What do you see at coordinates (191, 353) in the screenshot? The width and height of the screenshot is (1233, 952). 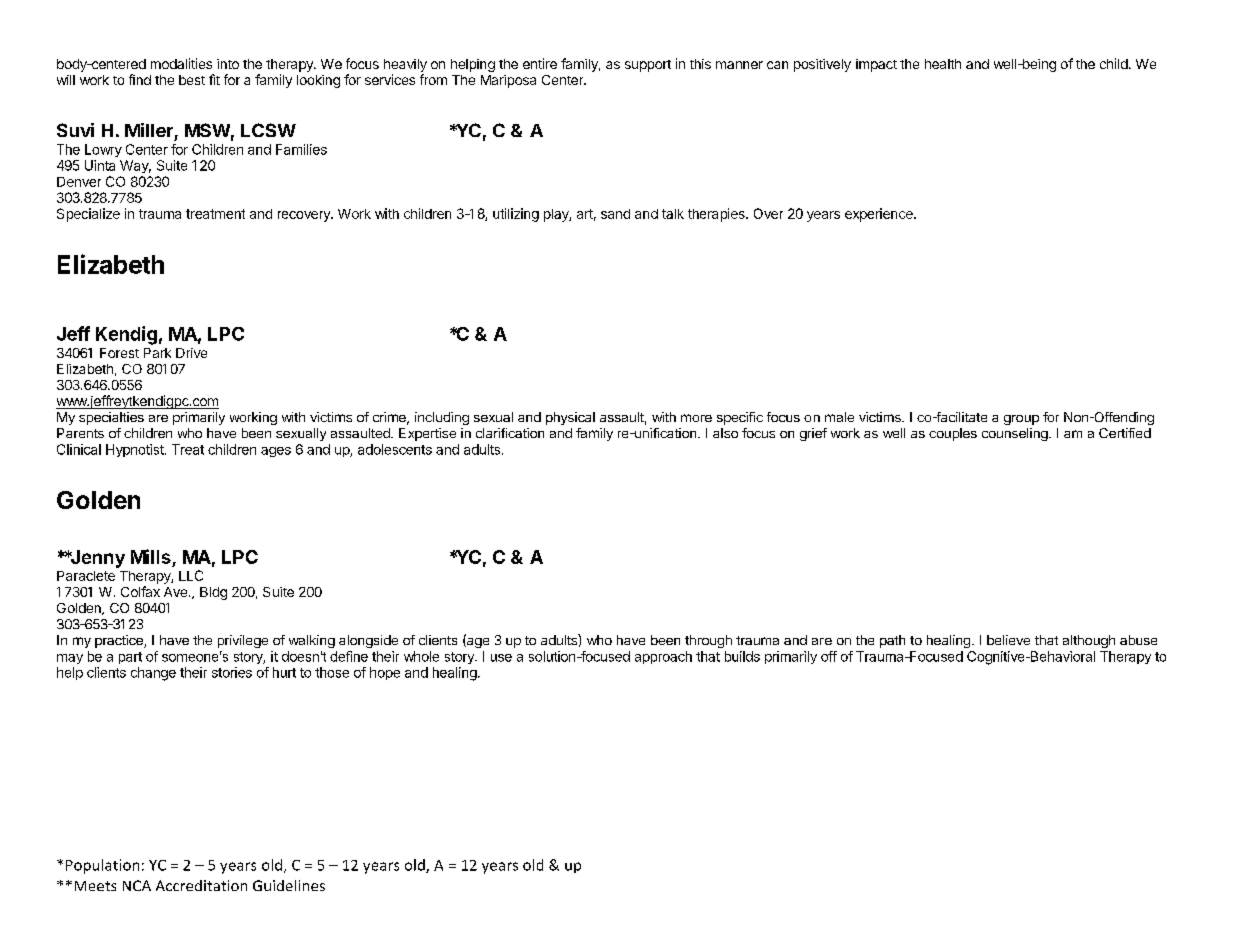 I see `Drive` at bounding box center [191, 353].
